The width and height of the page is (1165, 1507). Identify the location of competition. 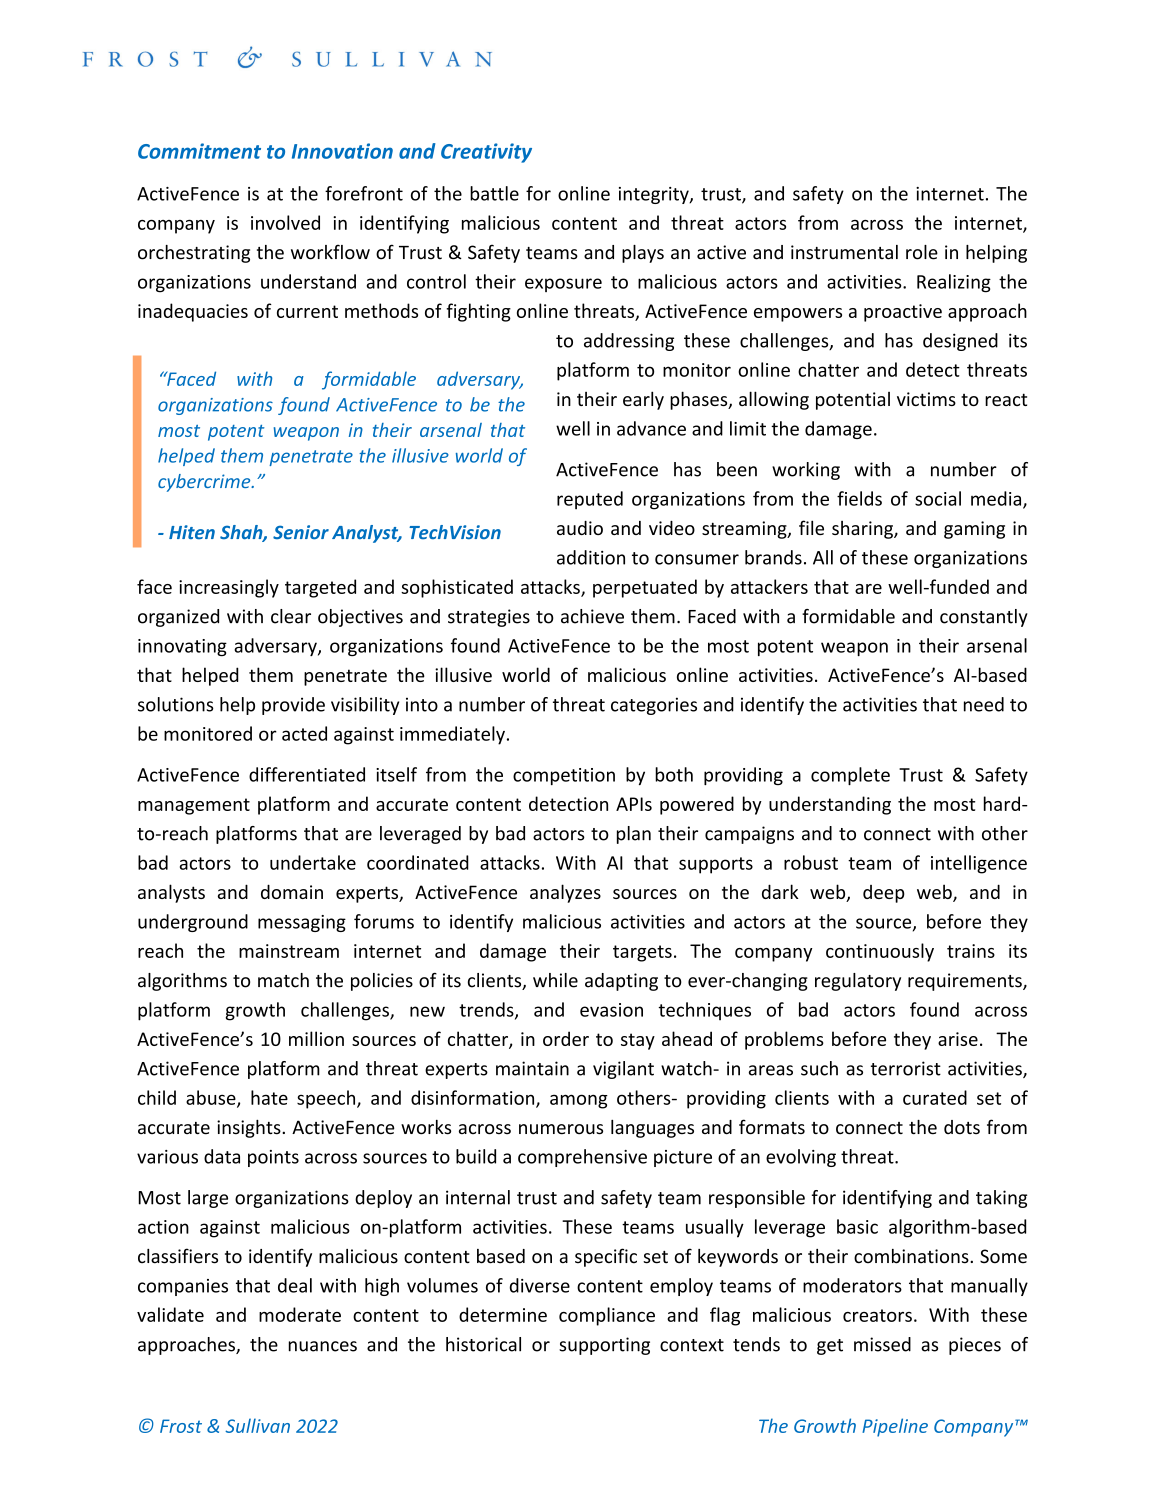
(564, 776).
